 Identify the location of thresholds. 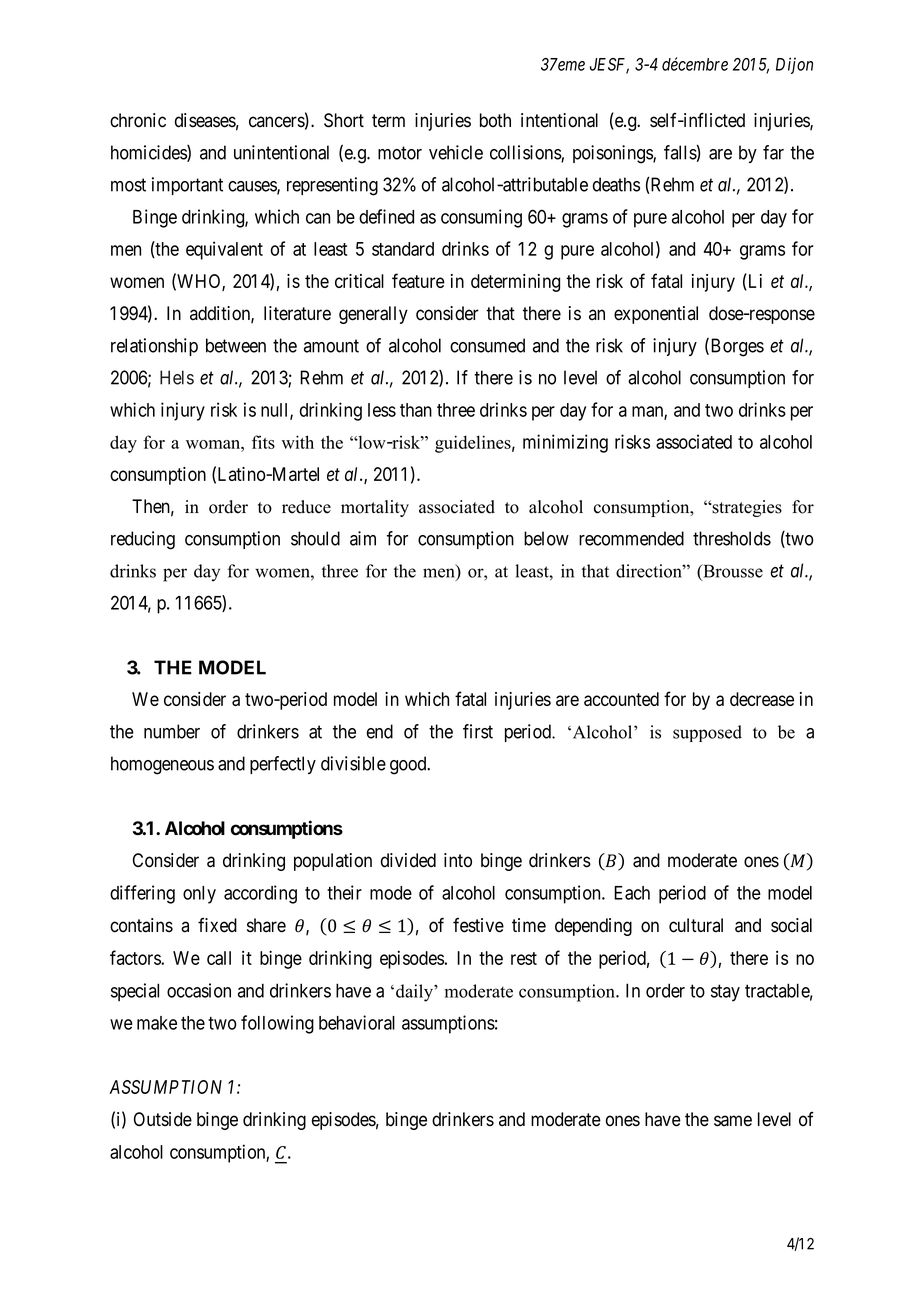
(732, 538).
